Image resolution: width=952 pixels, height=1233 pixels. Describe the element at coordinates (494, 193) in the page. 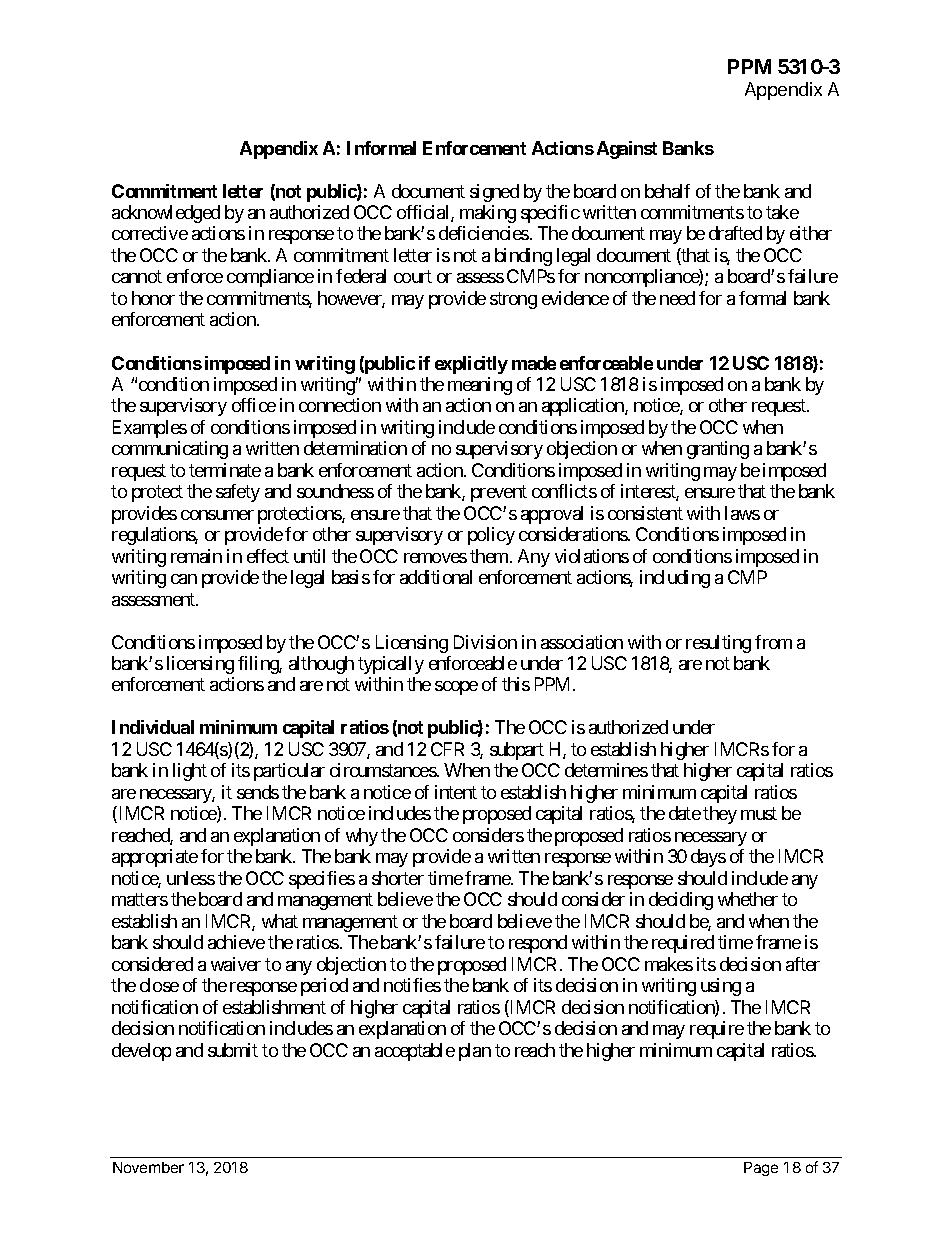

I see `signed` at that location.
